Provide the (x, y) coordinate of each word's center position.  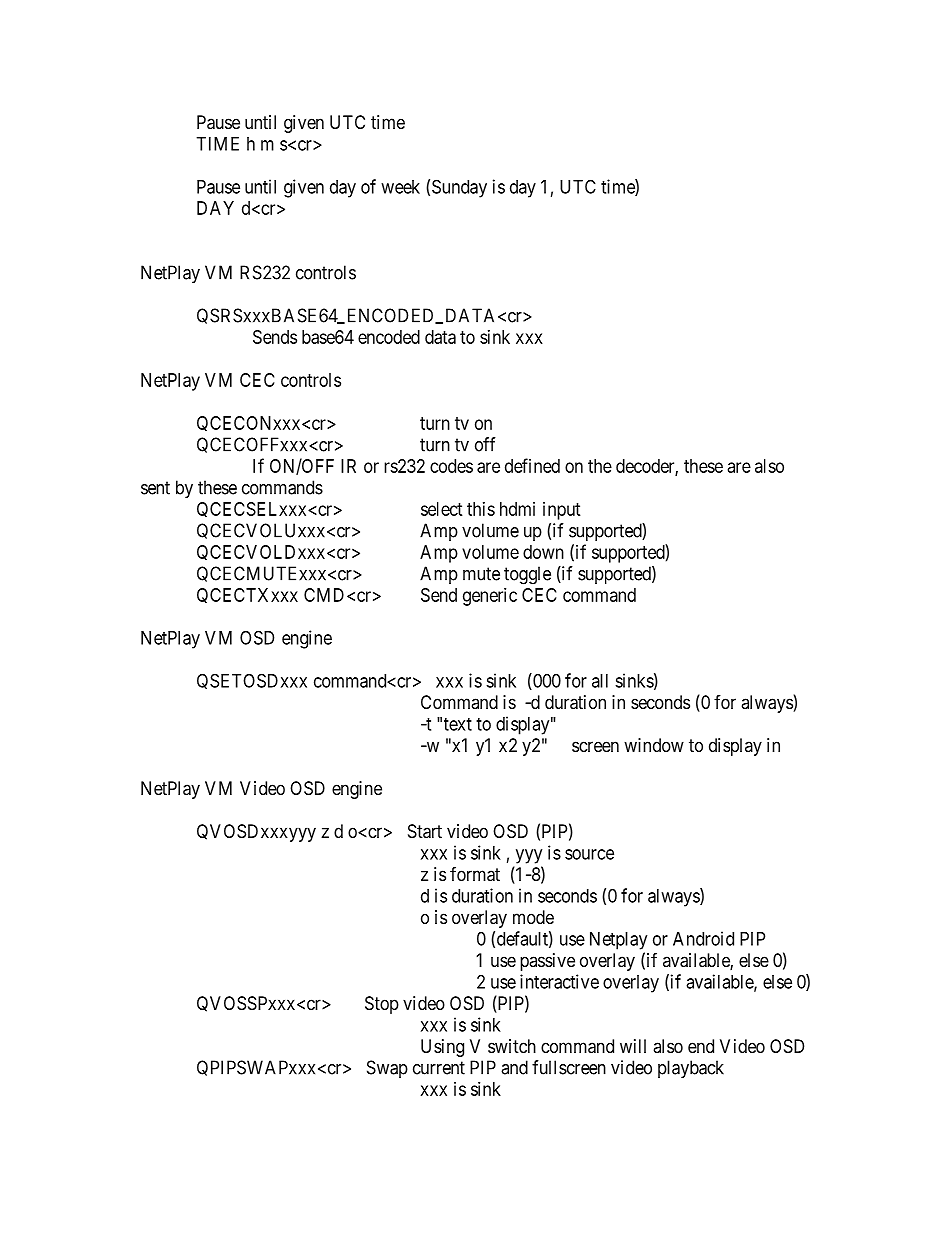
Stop (382, 1005)
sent (155, 488)
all (600, 681)
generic (490, 597)
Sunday (459, 188)
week (400, 187)
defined (532, 465)
